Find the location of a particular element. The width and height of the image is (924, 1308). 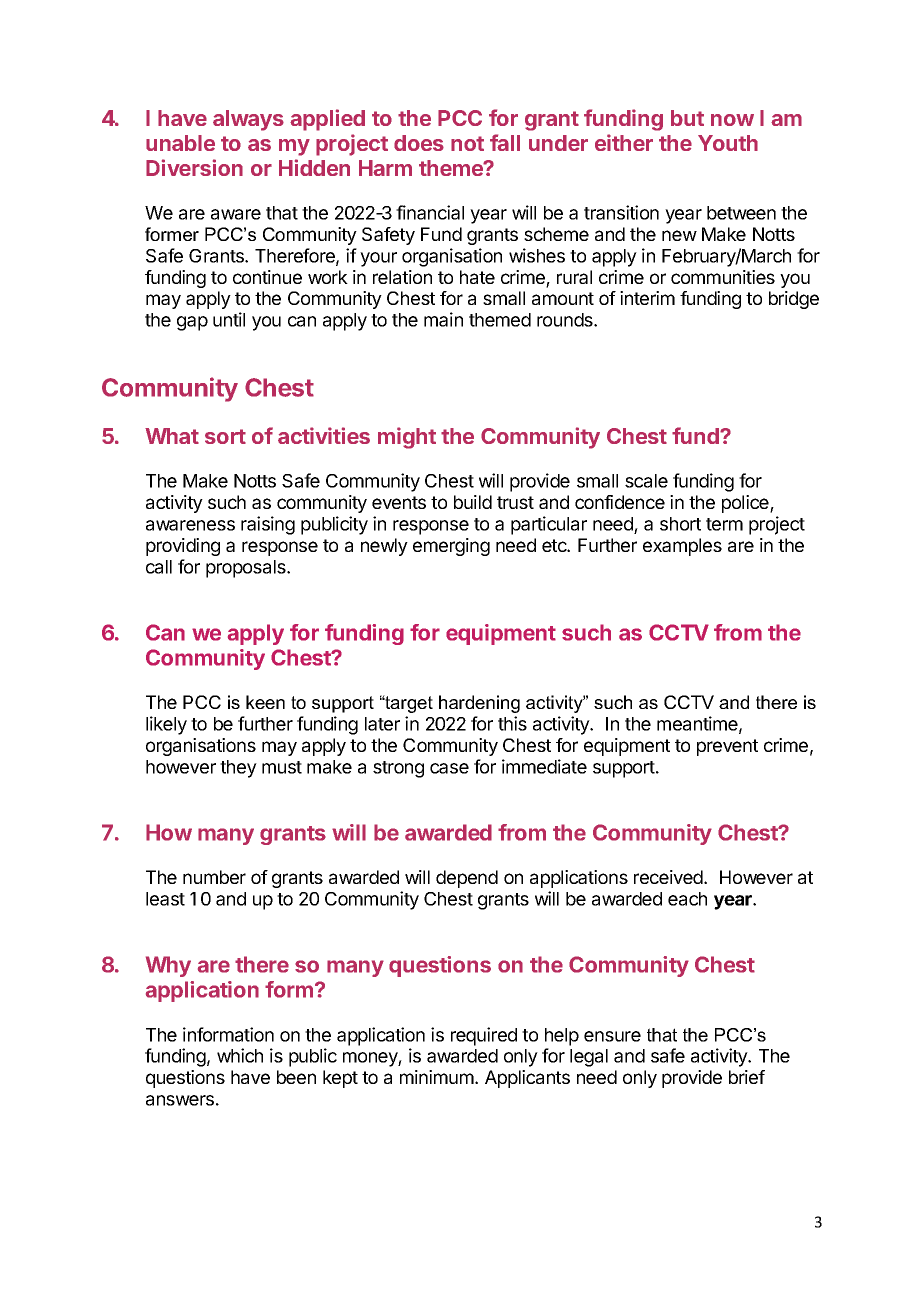

term is located at coordinates (724, 524).
